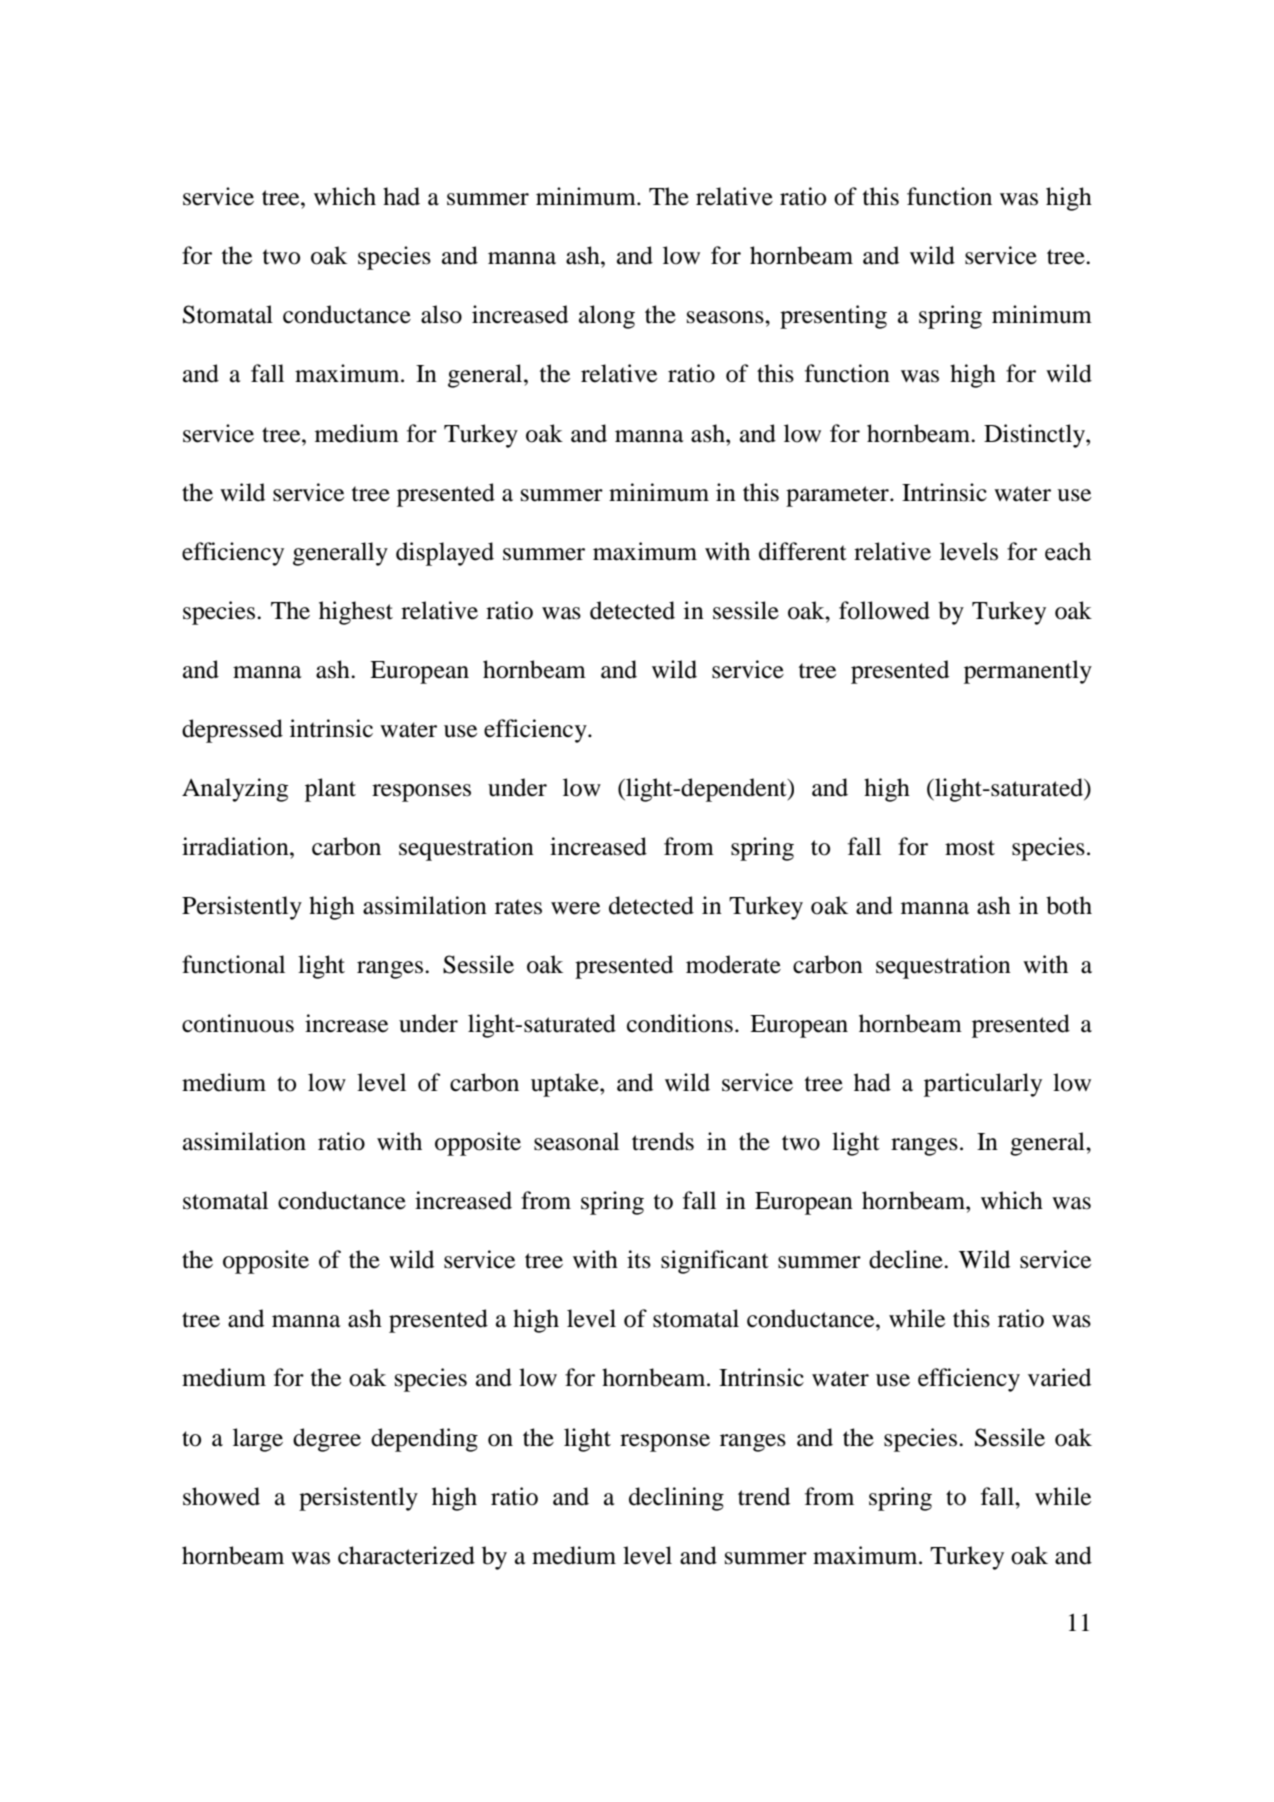  Describe the element at coordinates (441, 314) in the screenshot. I see `also` at that location.
